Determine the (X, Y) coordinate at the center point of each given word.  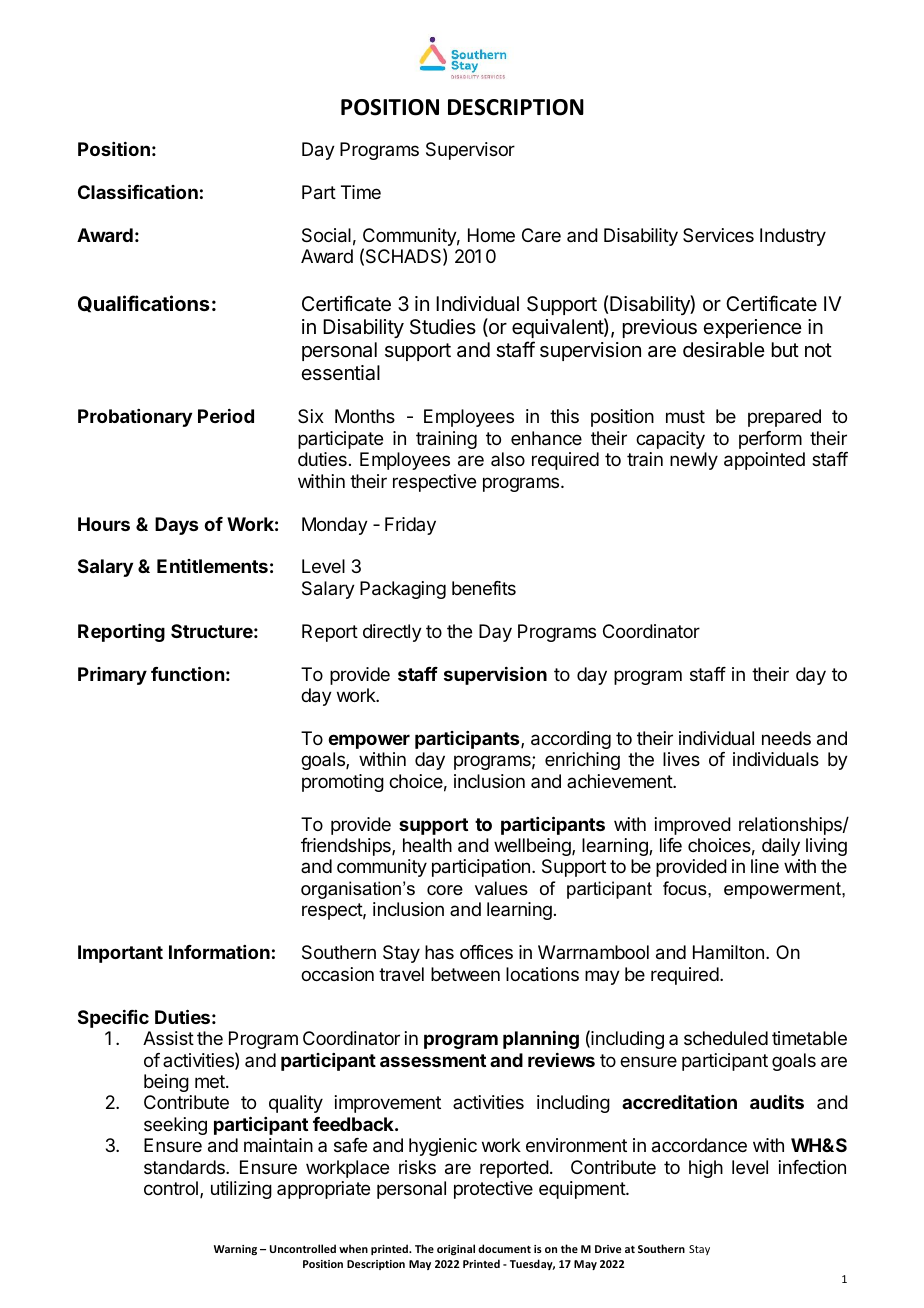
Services (718, 235)
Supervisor (470, 151)
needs (786, 738)
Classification (138, 191)
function (187, 673)
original (456, 1249)
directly (392, 633)
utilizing (241, 1190)
